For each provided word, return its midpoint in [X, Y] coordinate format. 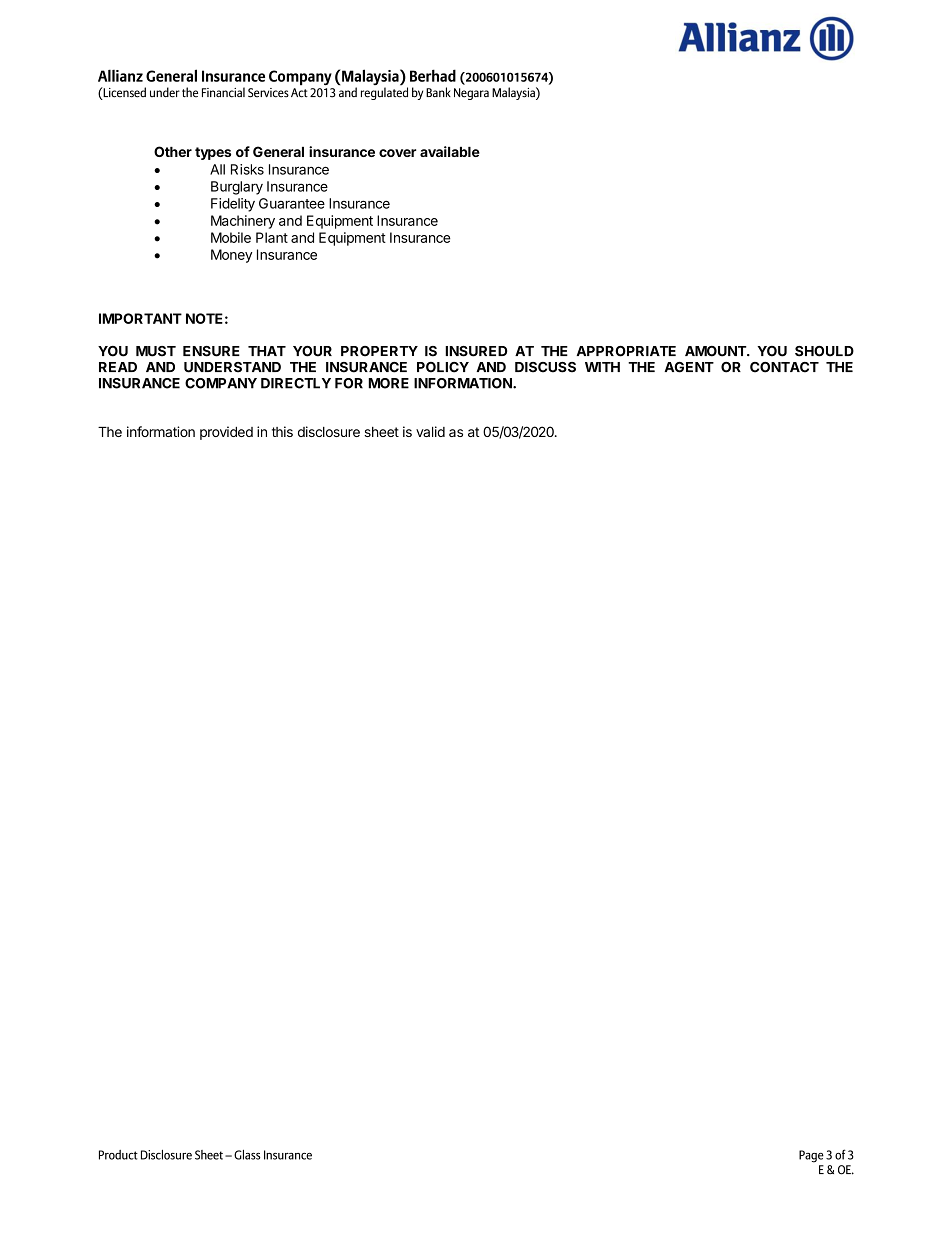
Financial [223, 92]
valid [430, 431]
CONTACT [784, 367]
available [450, 151]
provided [226, 433]
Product [118, 1155]
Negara [471, 94]
